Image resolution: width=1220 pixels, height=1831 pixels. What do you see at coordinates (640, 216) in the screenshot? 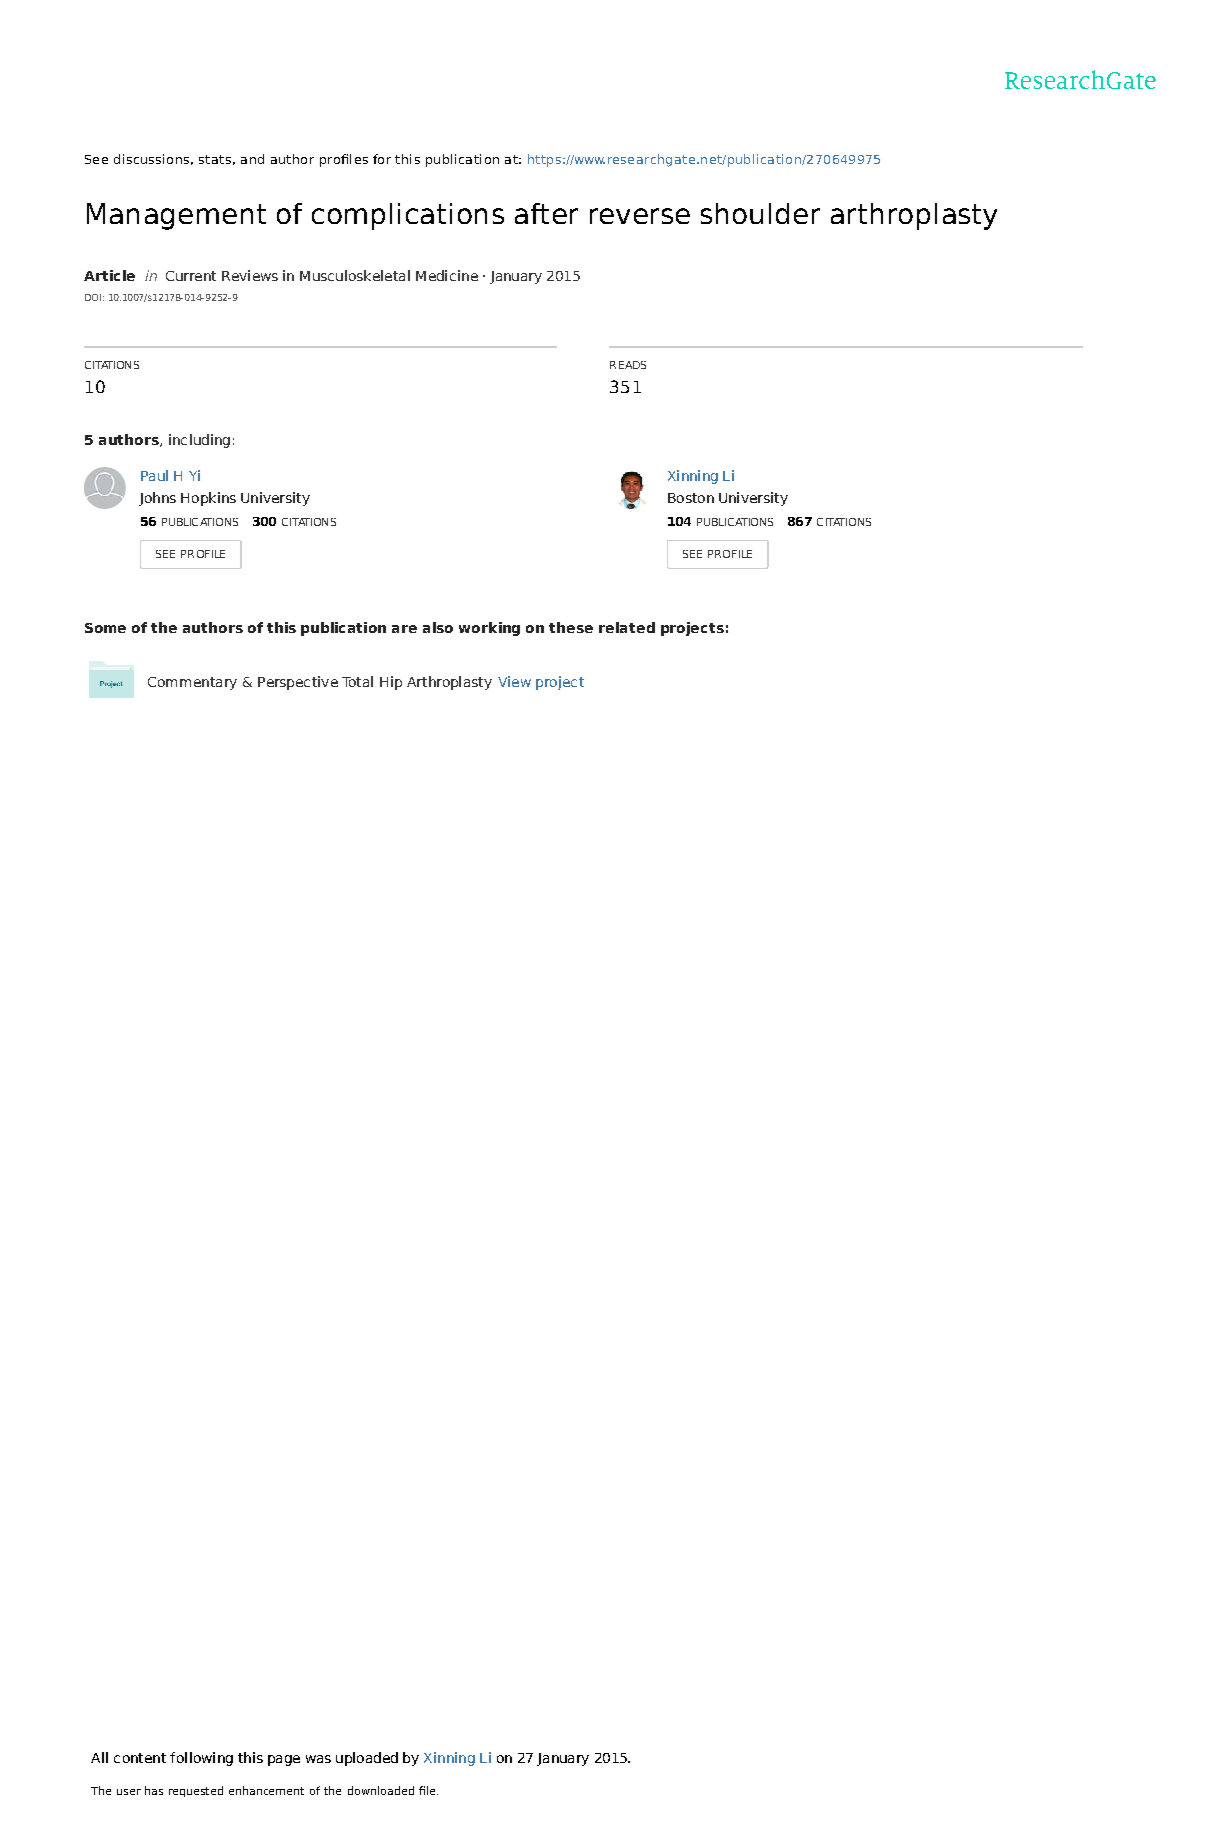
I see `reverse` at bounding box center [640, 216].
